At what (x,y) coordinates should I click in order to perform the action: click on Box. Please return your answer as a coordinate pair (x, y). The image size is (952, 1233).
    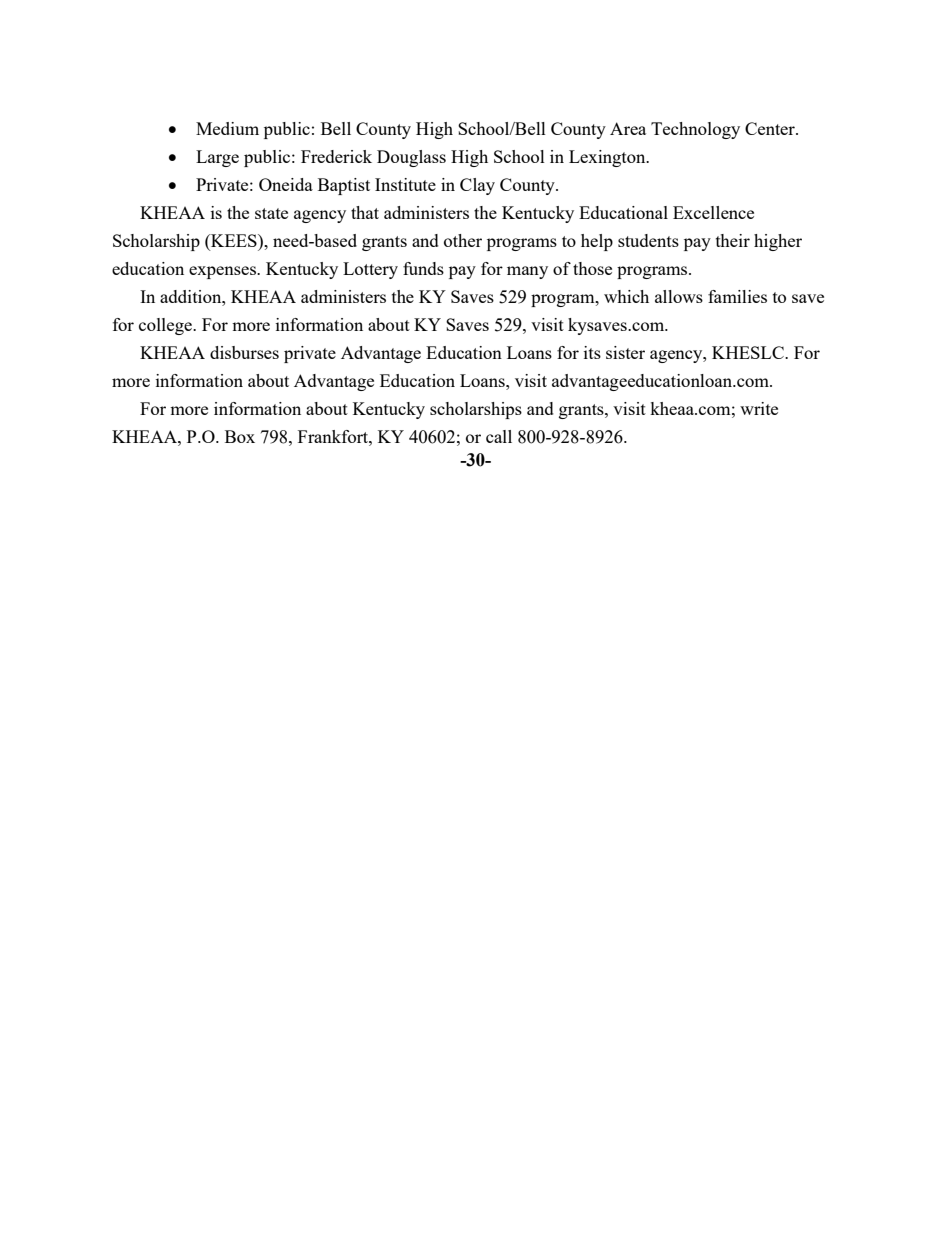
    Looking at the image, I should click on (240, 436).
